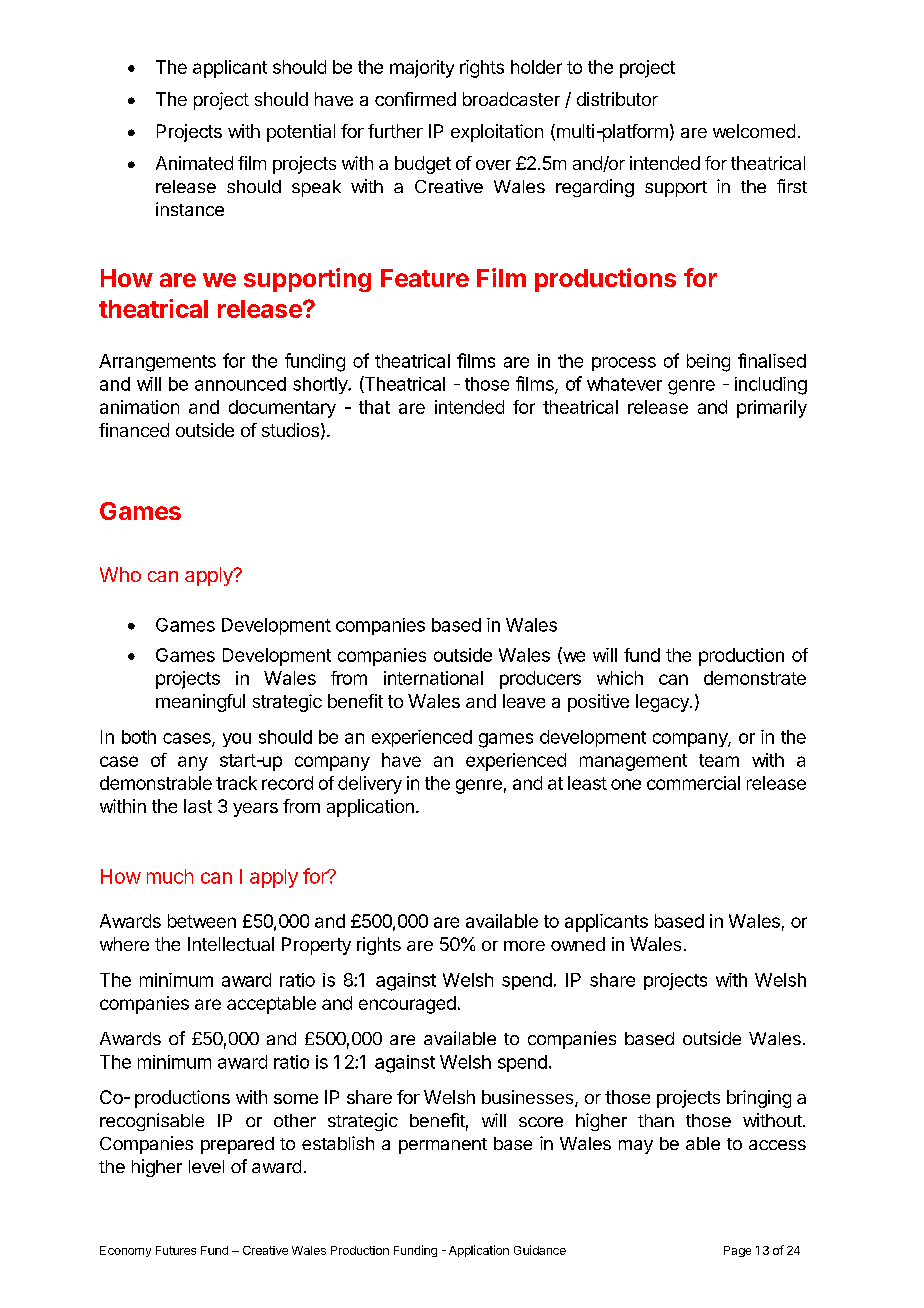 The image size is (924, 1308). Describe the element at coordinates (443, 1146) in the screenshot. I see `permanent` at that location.
